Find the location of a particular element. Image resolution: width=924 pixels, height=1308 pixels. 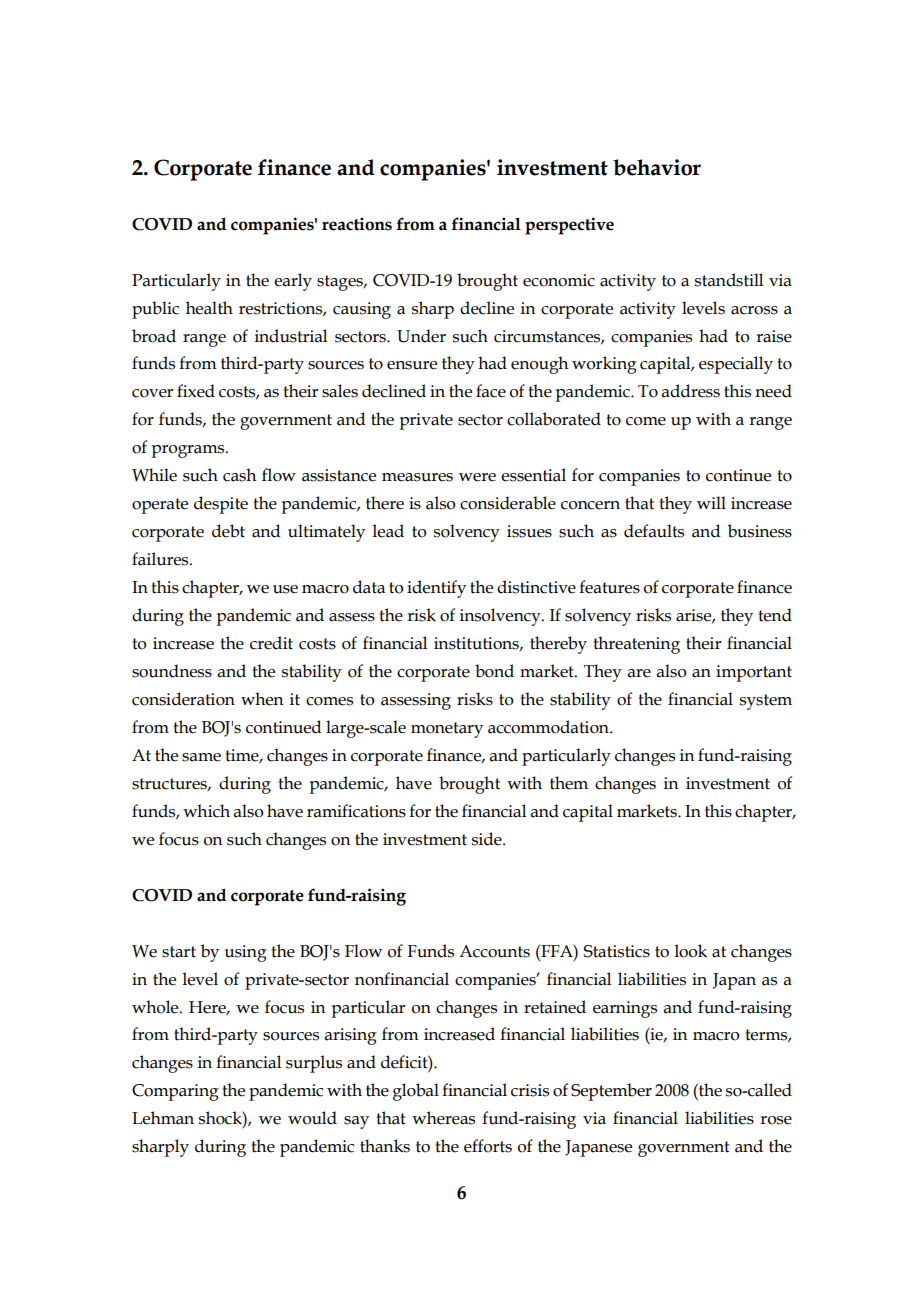

early is located at coordinates (293, 282).
